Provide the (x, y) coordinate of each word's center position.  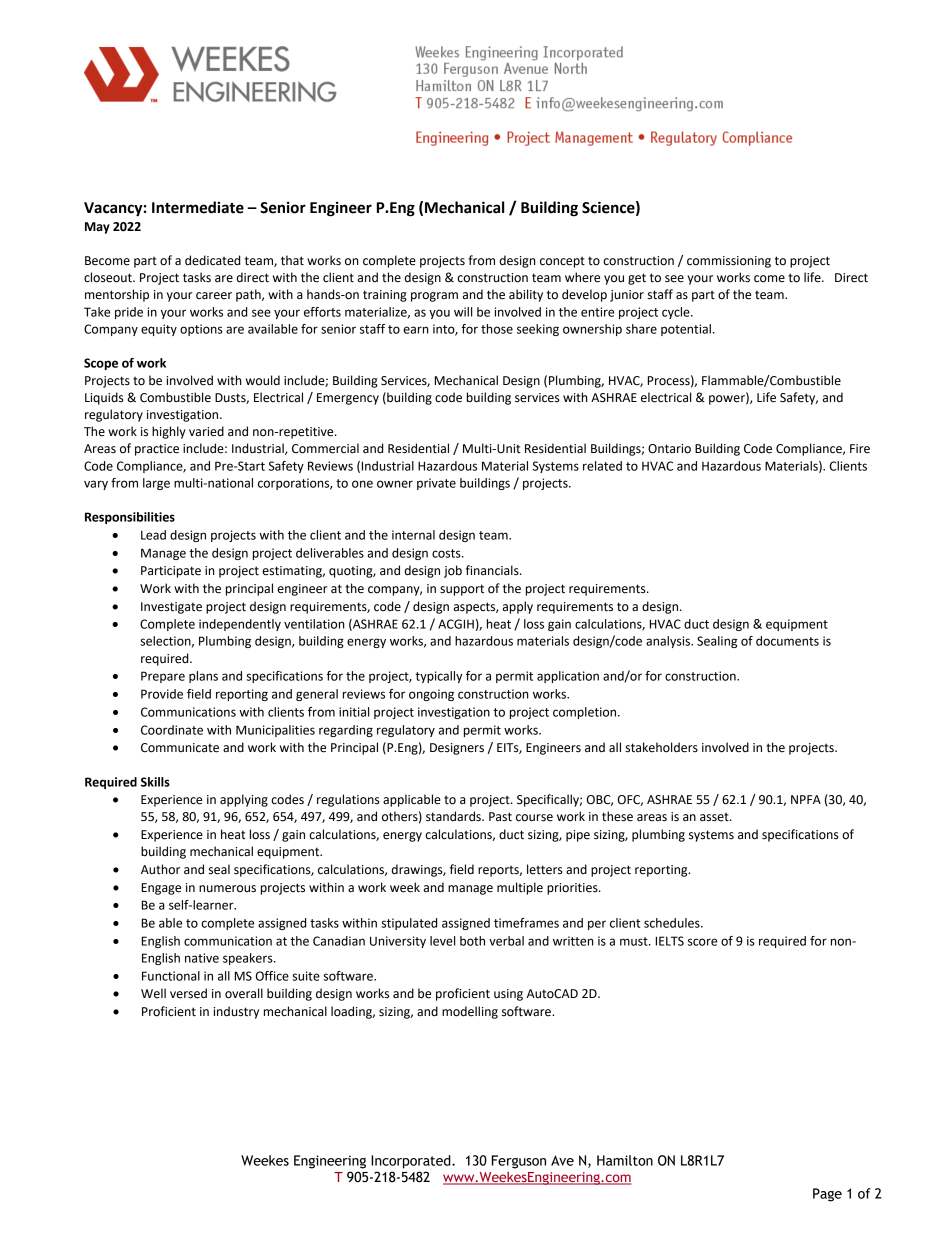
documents (787, 641)
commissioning (729, 262)
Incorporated (412, 1162)
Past (500, 817)
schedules (673, 923)
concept (562, 262)
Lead (153, 535)
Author (160, 869)
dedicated (212, 260)
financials (493, 570)
